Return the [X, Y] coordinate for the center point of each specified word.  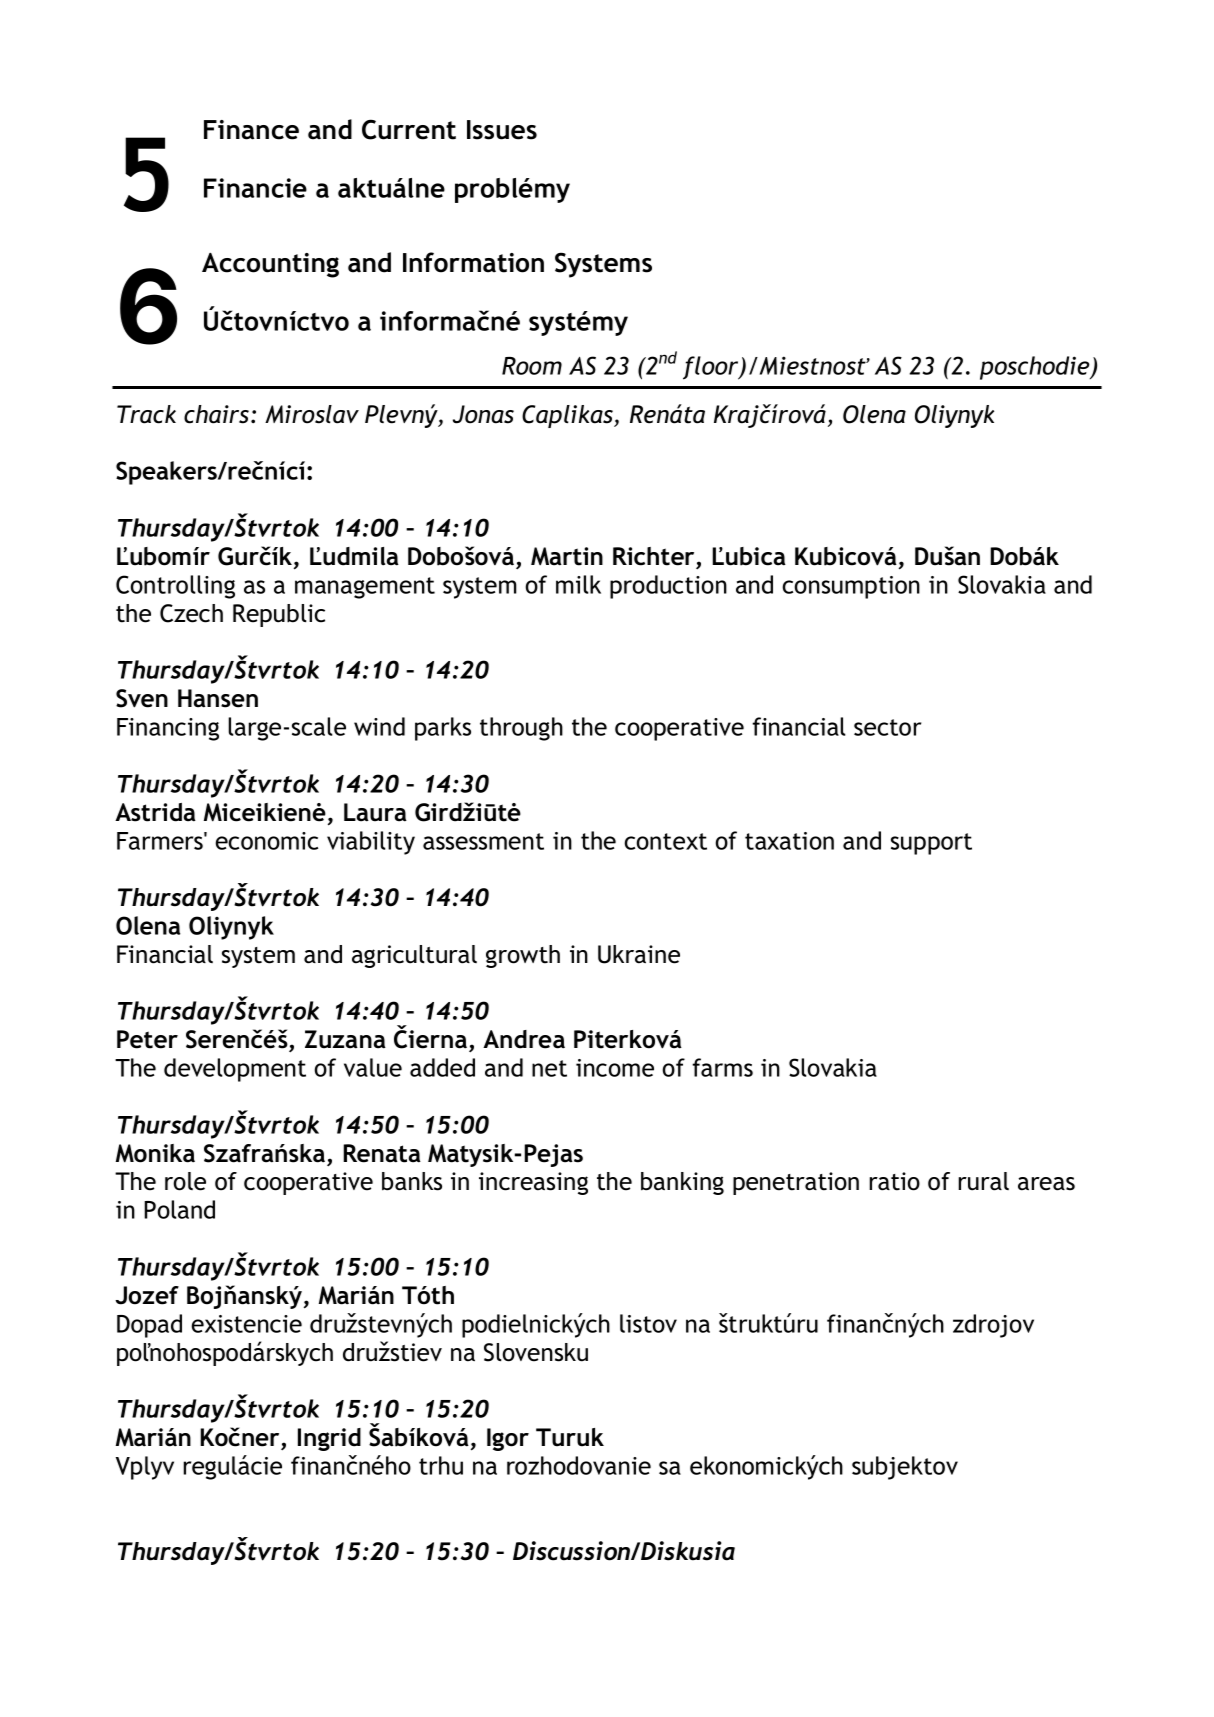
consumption [851, 587]
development [235, 1070]
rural [983, 1181]
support [931, 844]
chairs [218, 414]
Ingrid [329, 1439]
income [615, 1068]
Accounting [270, 265]
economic [266, 841]
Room [532, 366]
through [521, 729]
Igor [508, 1439]
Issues [502, 130]
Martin [567, 556]
